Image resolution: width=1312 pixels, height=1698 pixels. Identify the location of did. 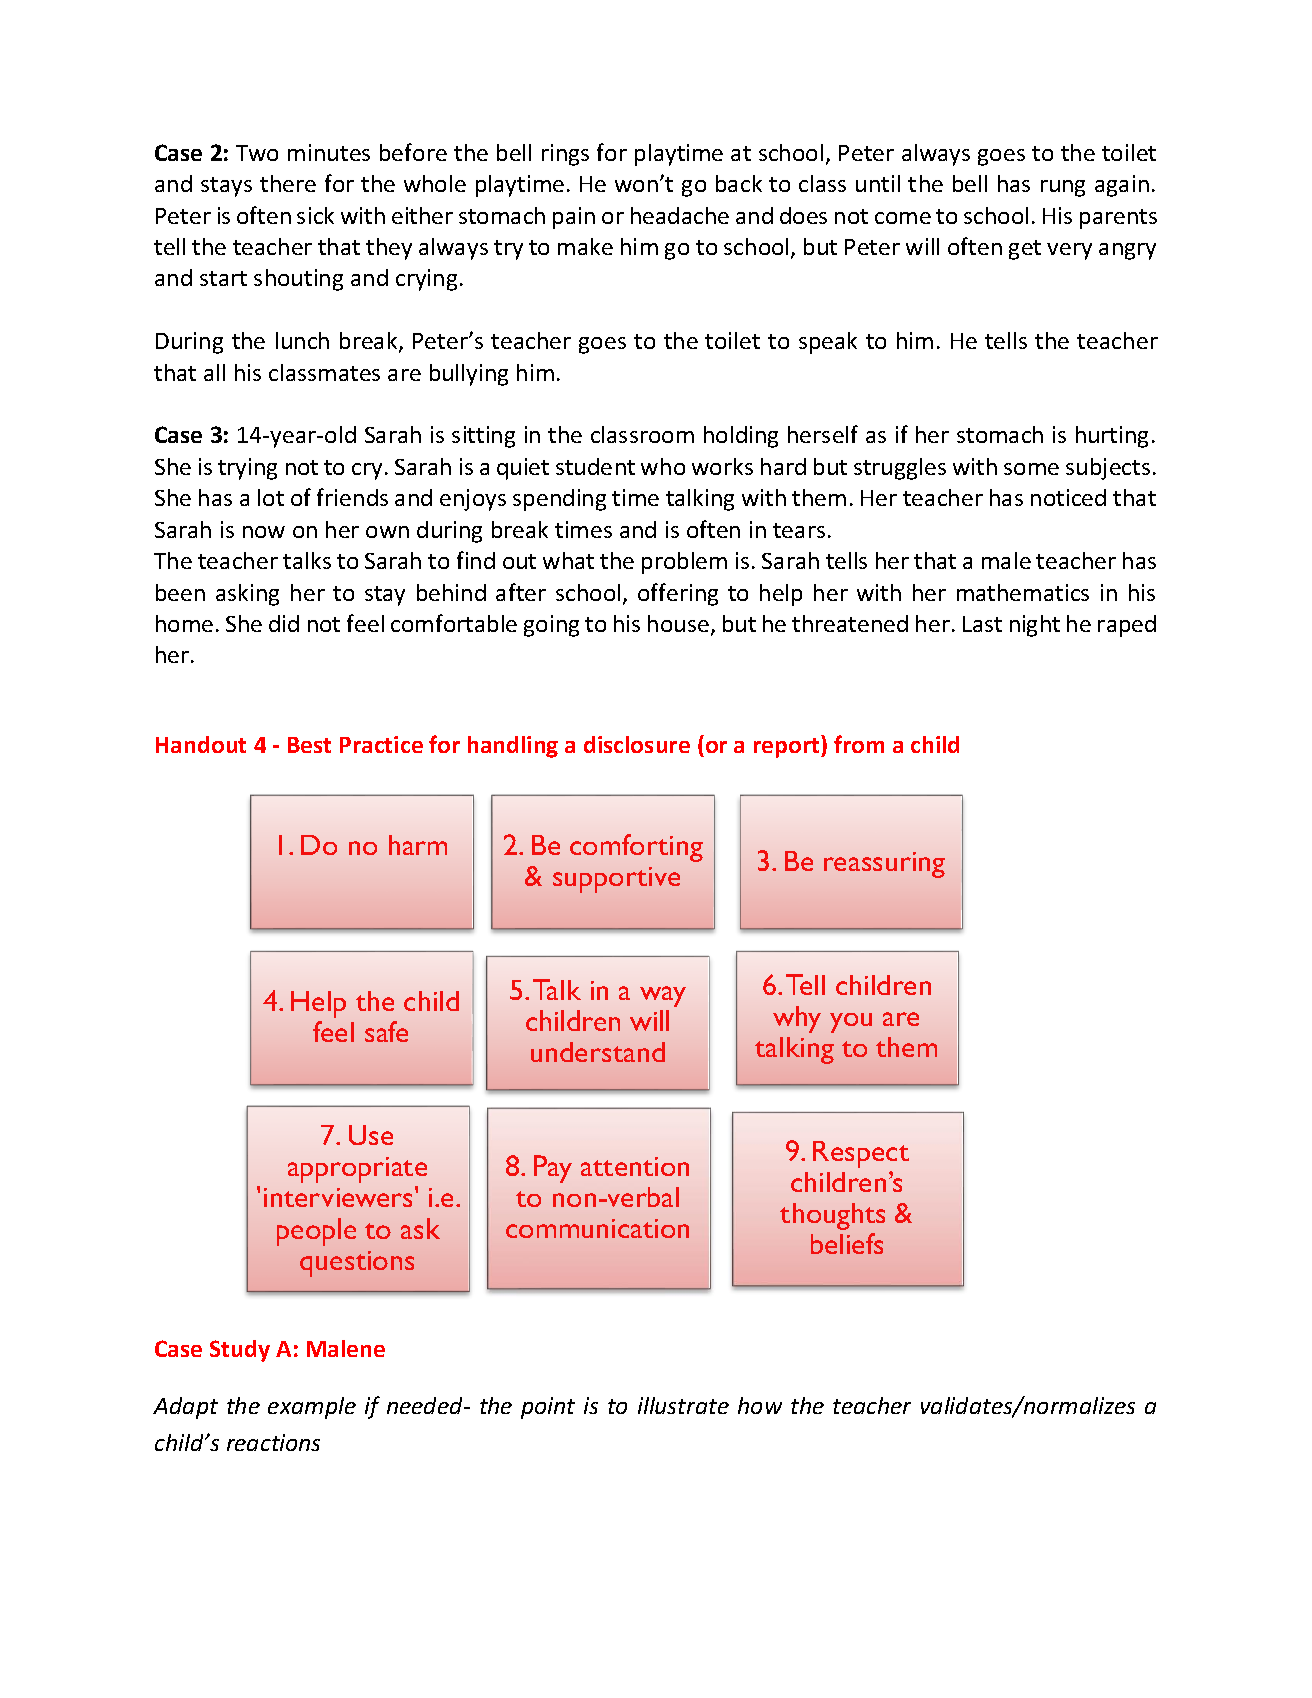
(284, 623).
